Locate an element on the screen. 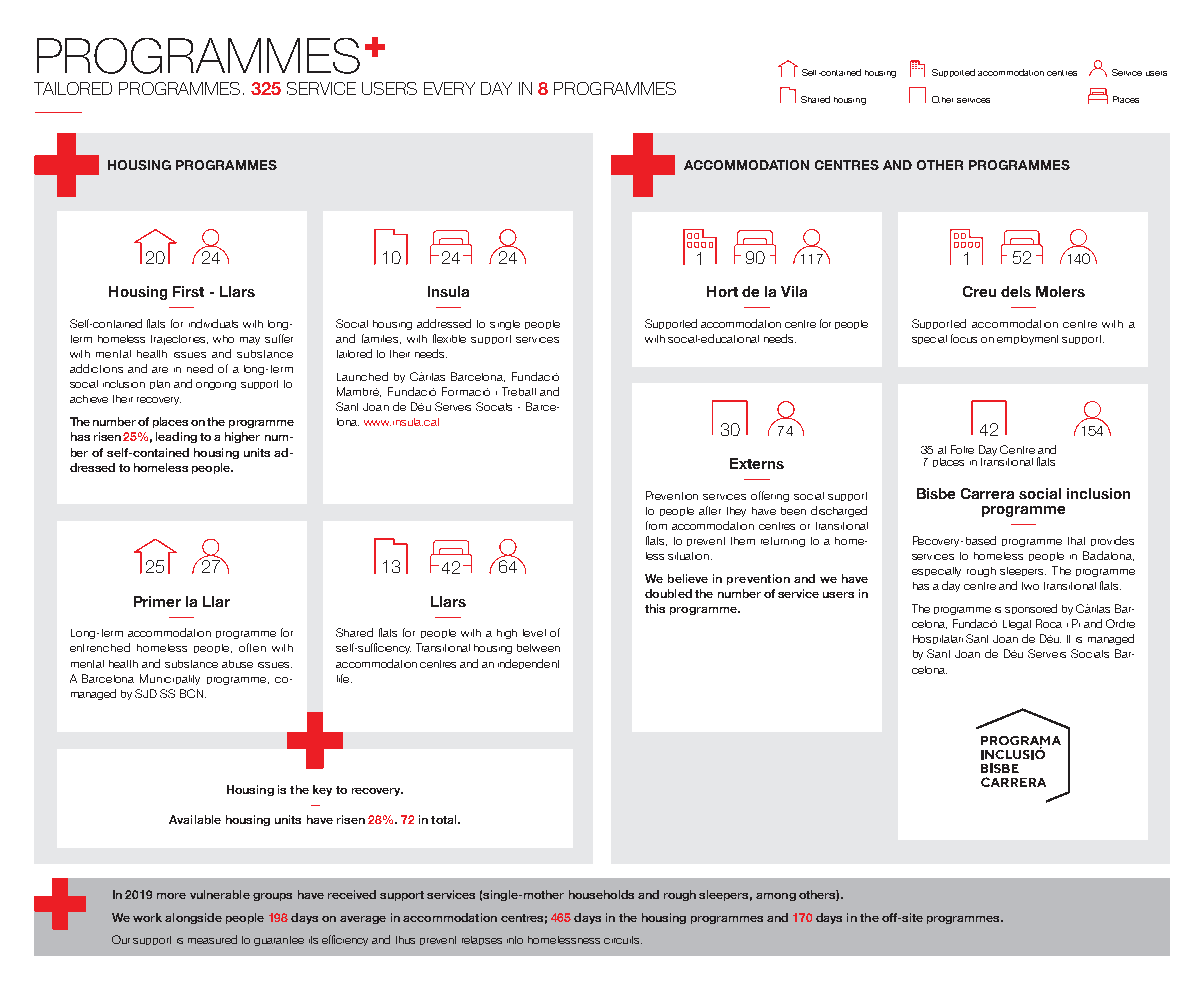 This screenshot has height=989, width=1204. focus is located at coordinates (964, 338).
